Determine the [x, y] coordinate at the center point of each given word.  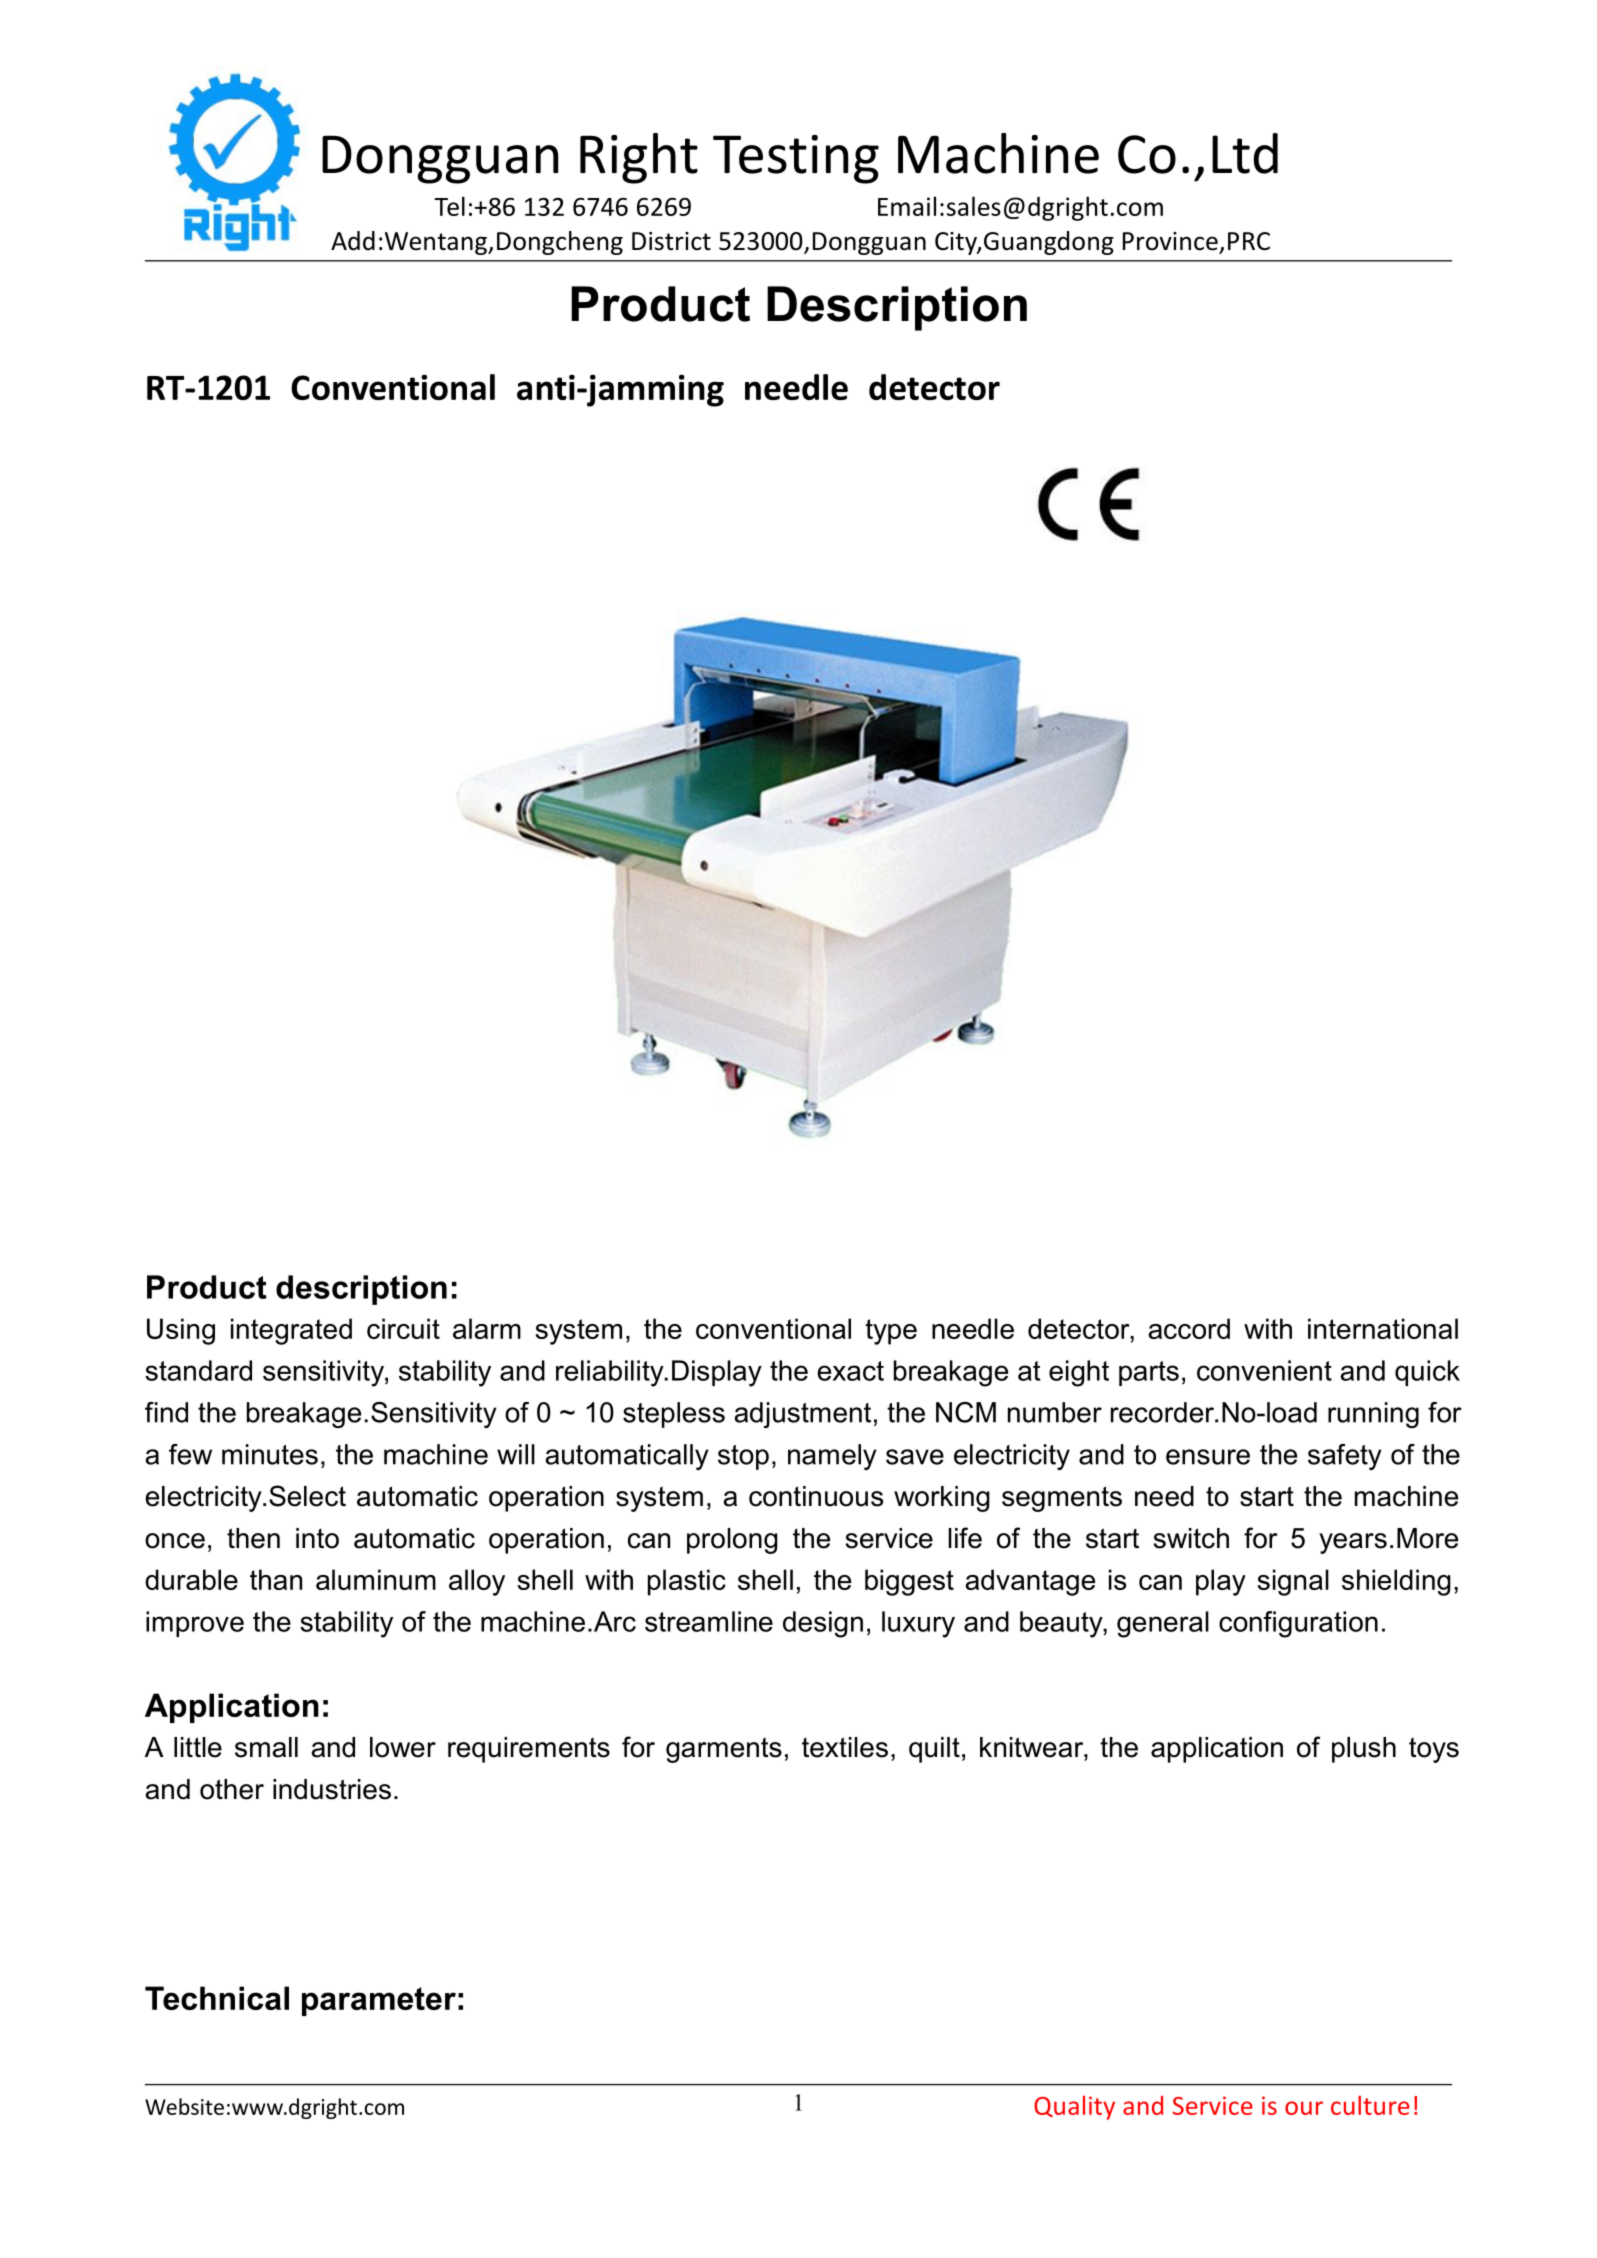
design [823, 1624]
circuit [403, 1328]
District [671, 241]
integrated [291, 1331]
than [276, 1579]
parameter [379, 2001]
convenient [1264, 1370]
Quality [1074, 2108]
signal [1293, 1582]
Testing [796, 159]
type [891, 1332]
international [1383, 1328]
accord [1189, 1328]
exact [850, 1371]
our [1304, 2108]
